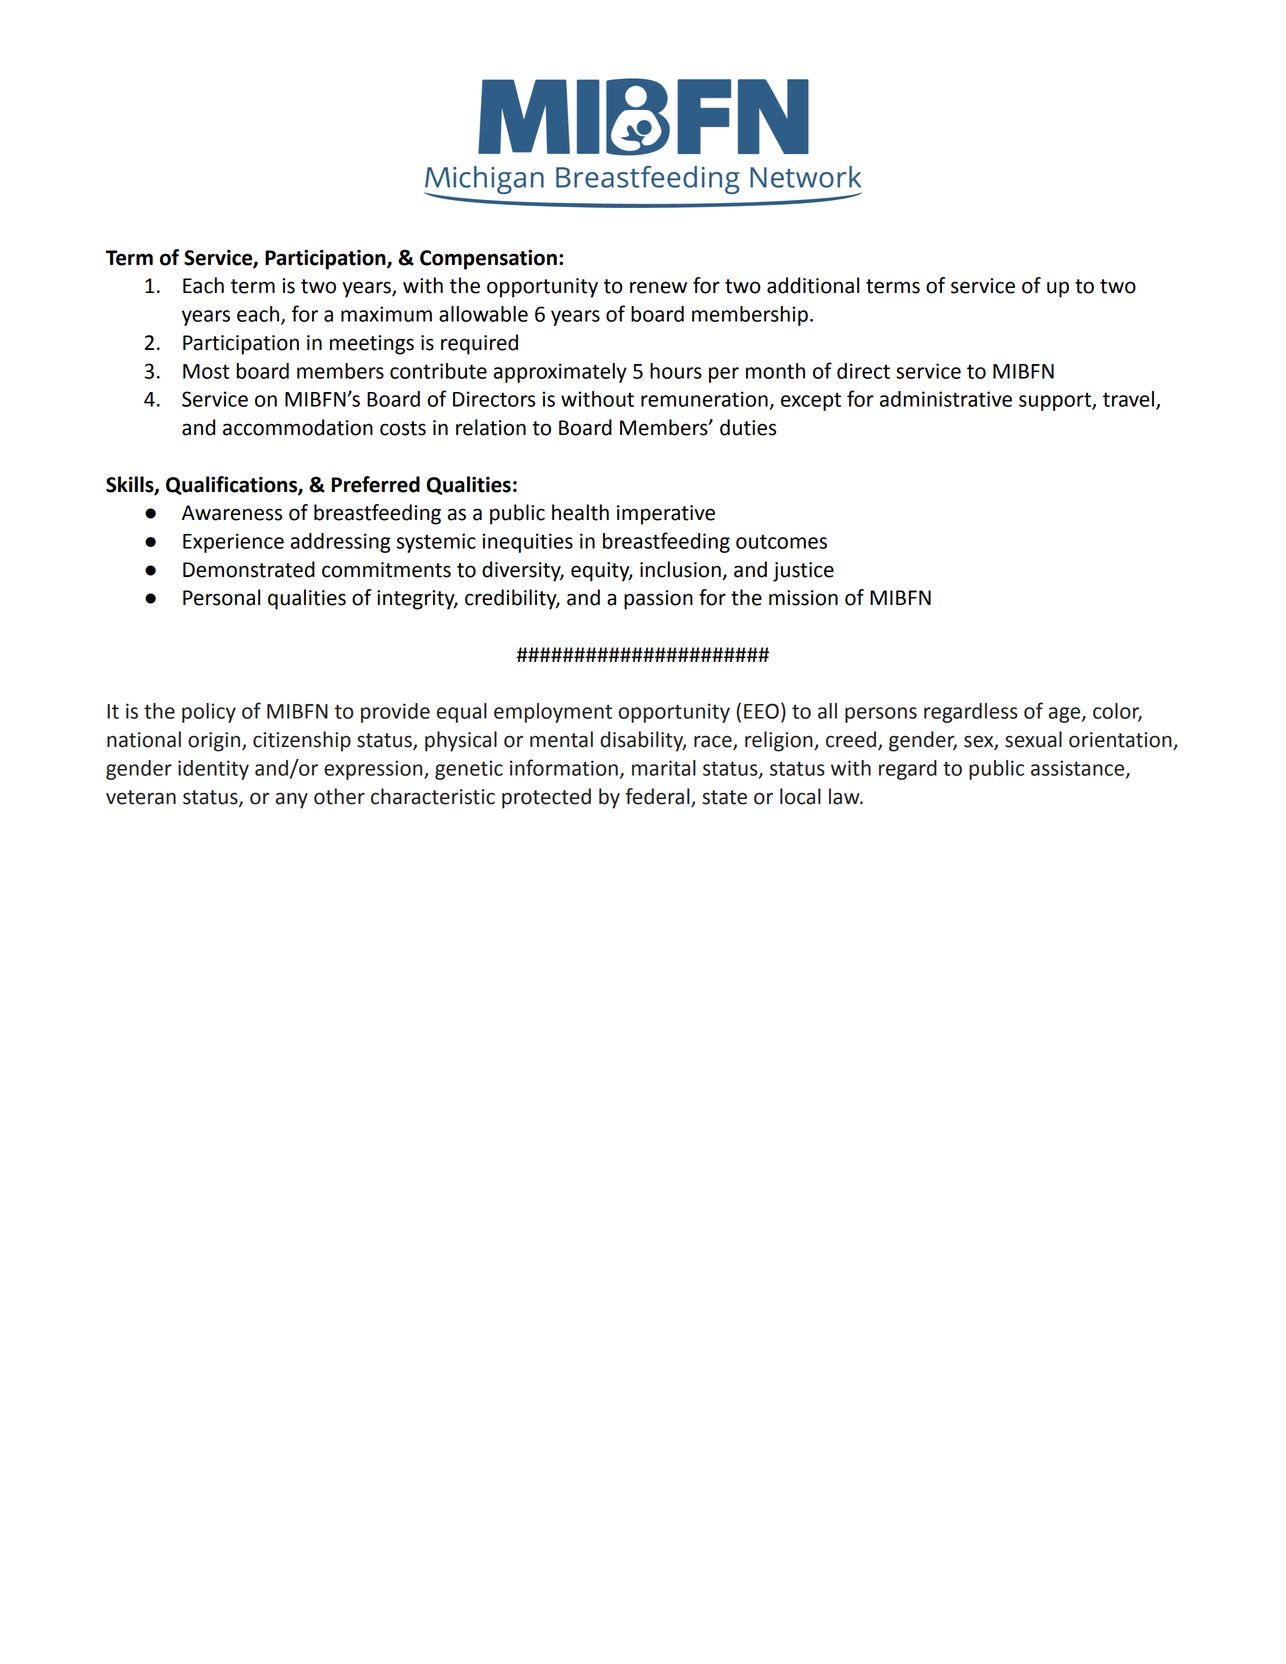 The image size is (1286, 1664). Describe the element at coordinates (658, 287) in the screenshot. I see `renew` at that location.
